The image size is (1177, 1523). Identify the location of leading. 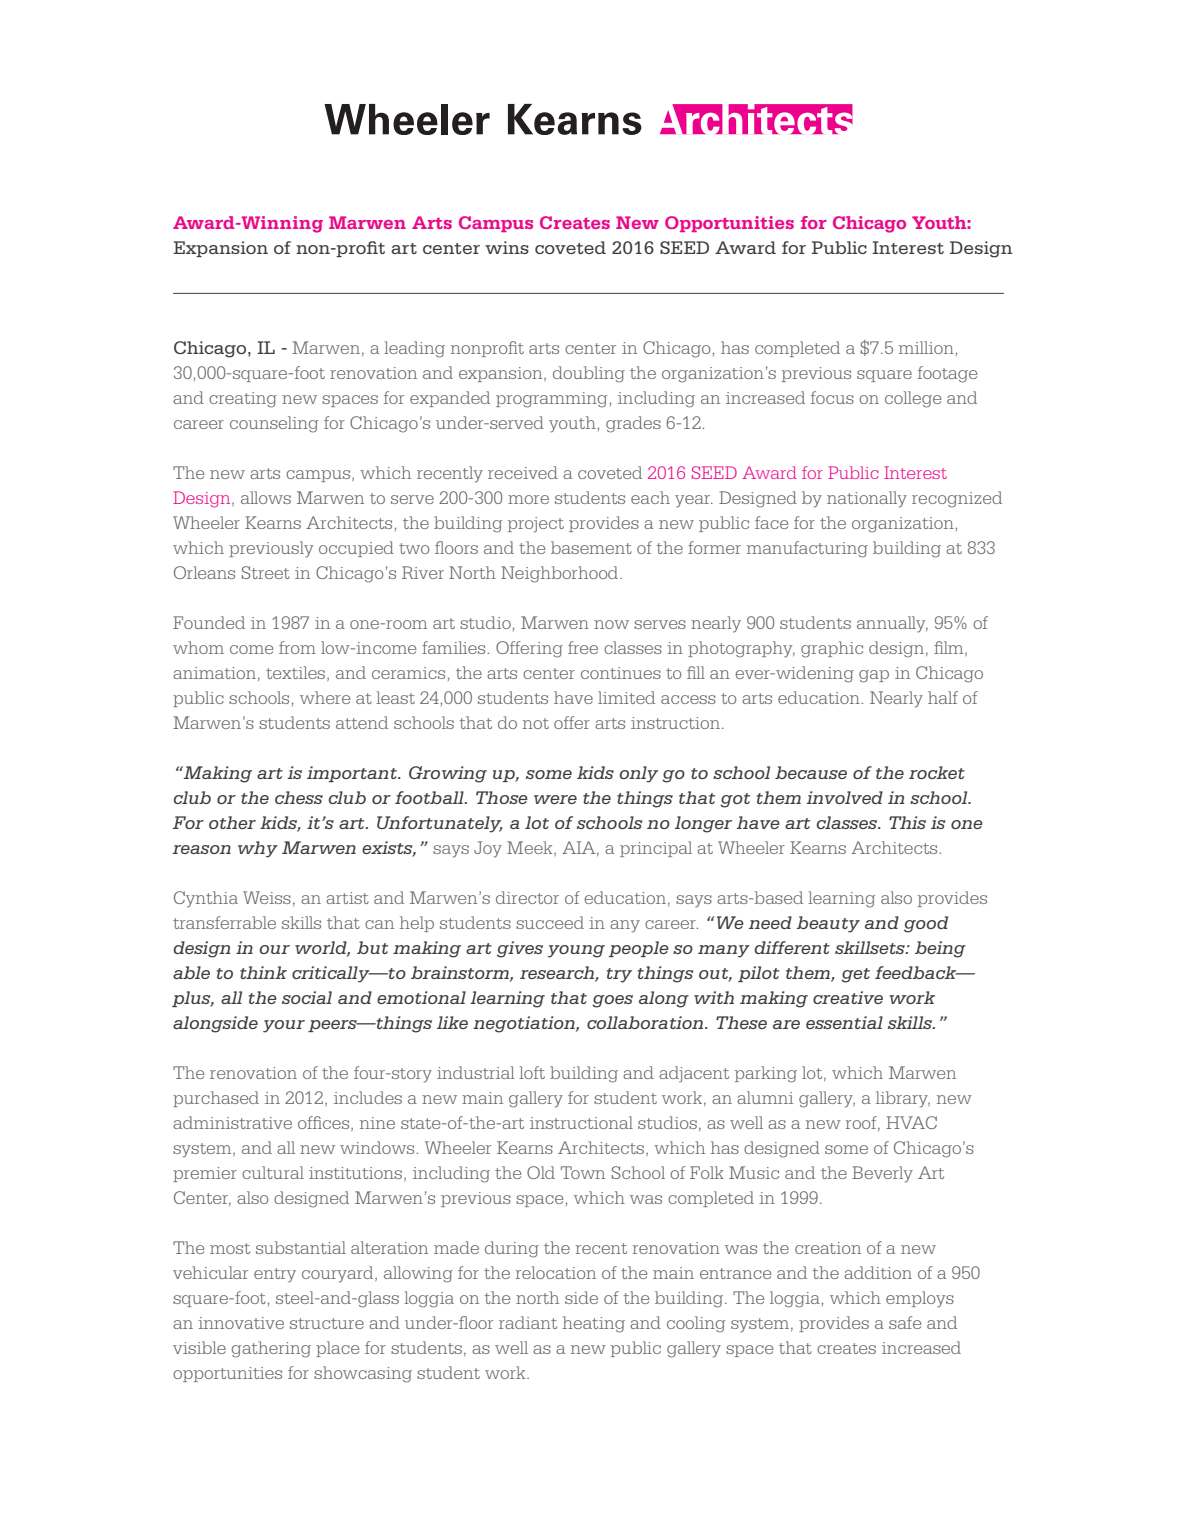
(414, 349).
